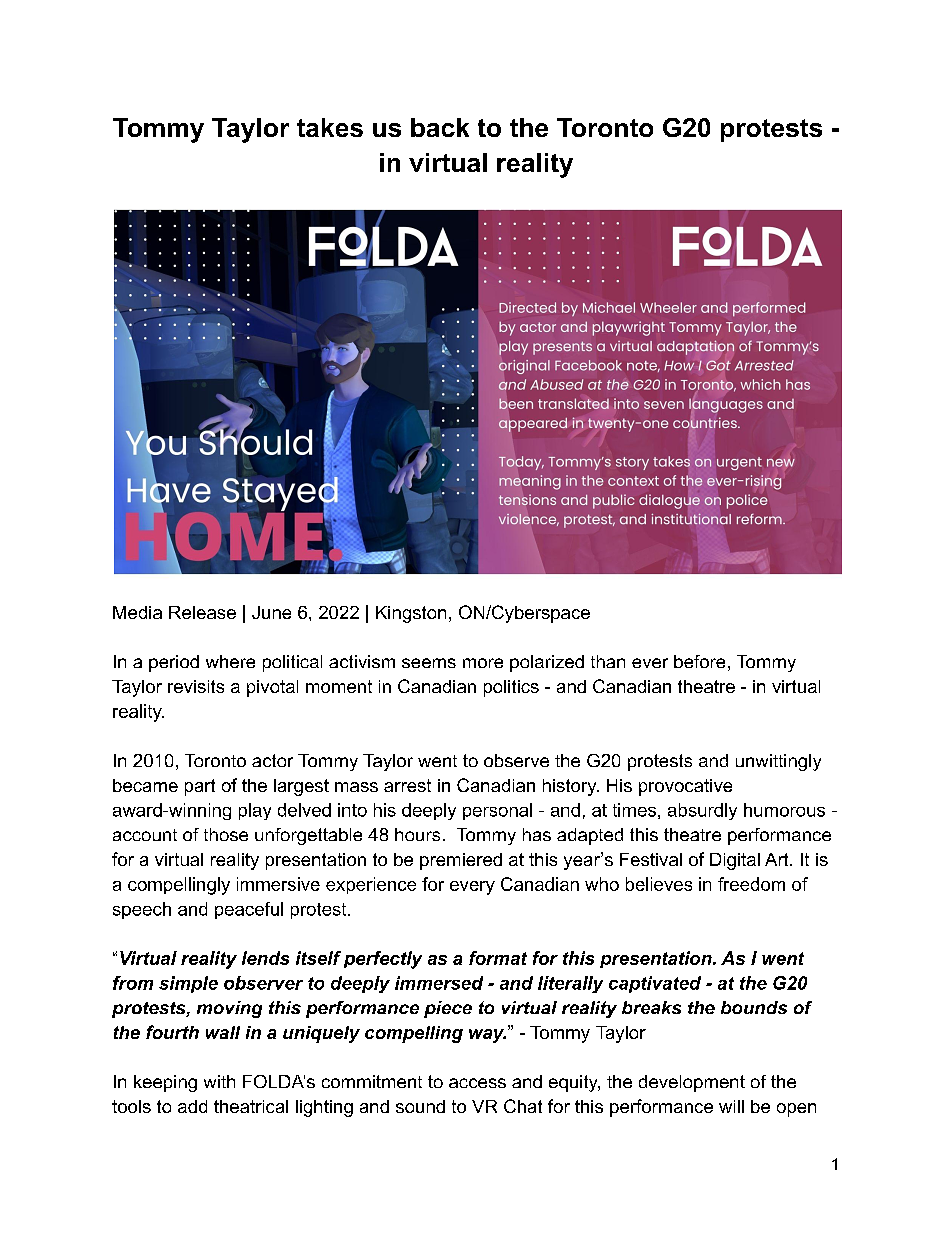 Image resolution: width=952 pixels, height=1233 pixels. I want to click on unwittingly, so click(778, 762).
